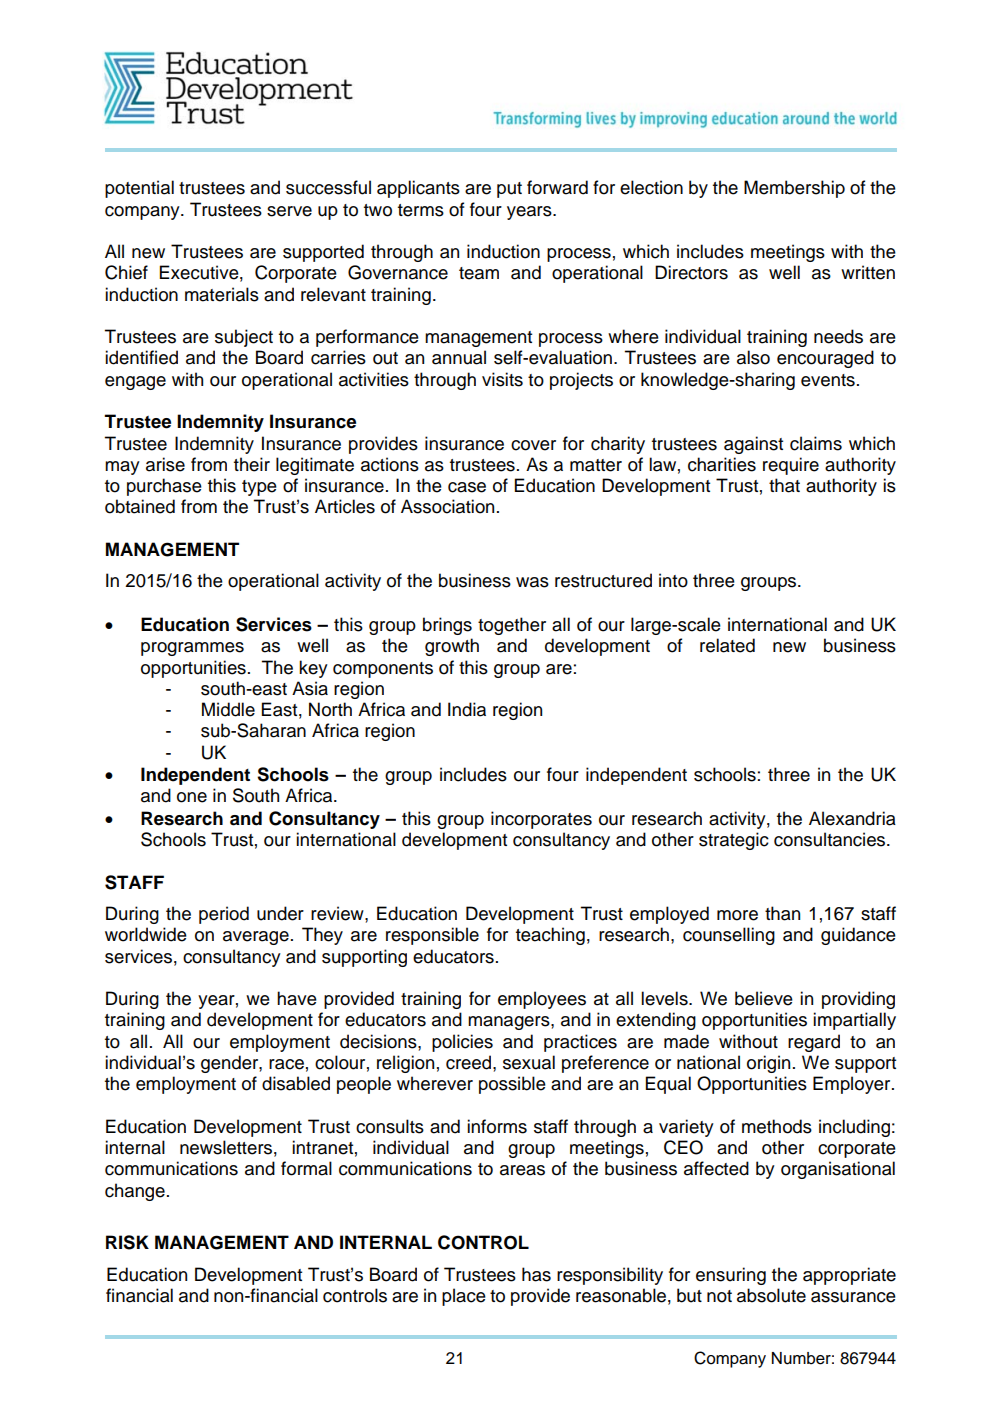 The image size is (1001, 1416). What do you see at coordinates (127, 1242) in the page?
I see `RISK` at bounding box center [127, 1242].
